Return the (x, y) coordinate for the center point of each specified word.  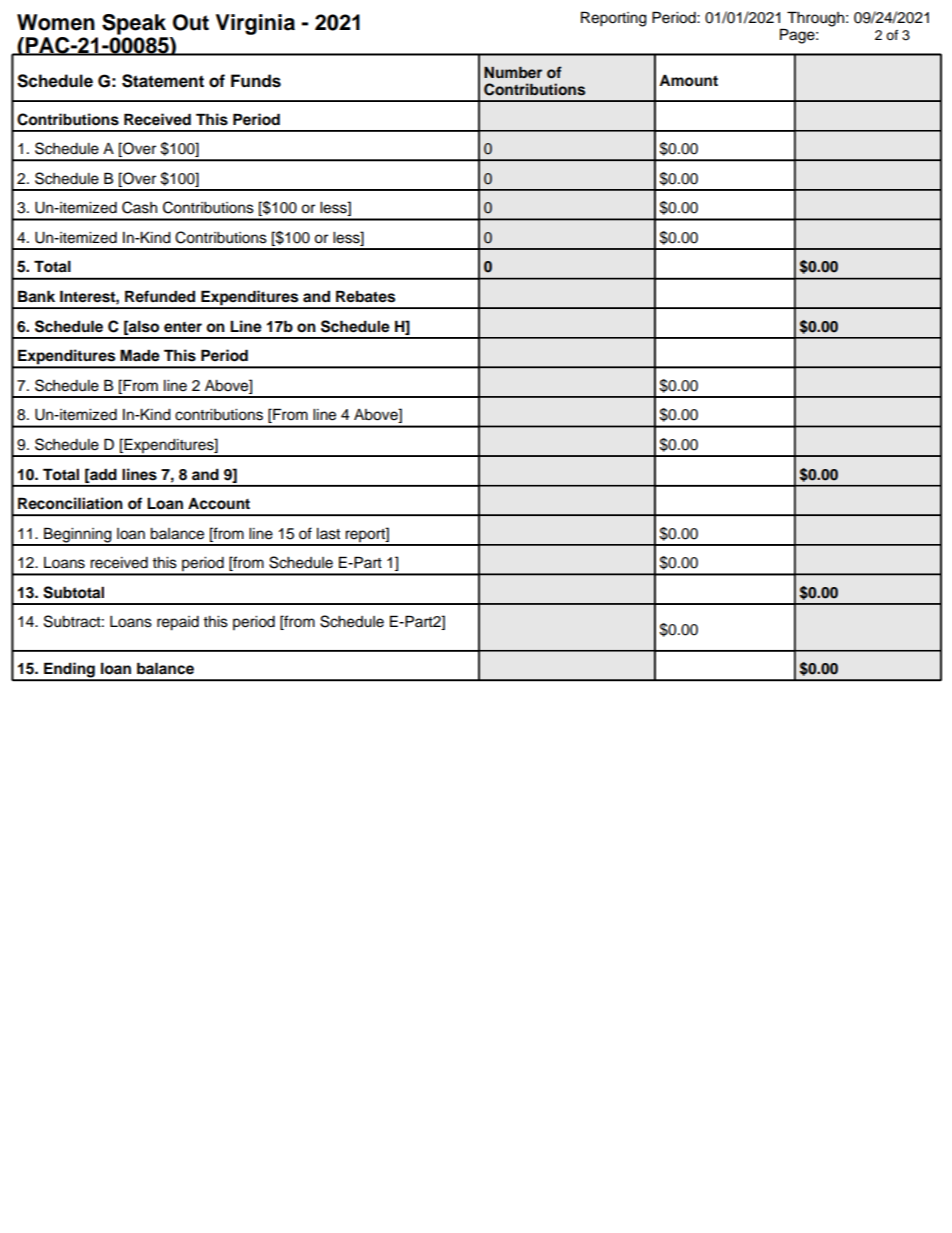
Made (140, 355)
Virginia (255, 24)
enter (183, 327)
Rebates (365, 296)
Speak (134, 24)
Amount (688, 80)
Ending (69, 671)
